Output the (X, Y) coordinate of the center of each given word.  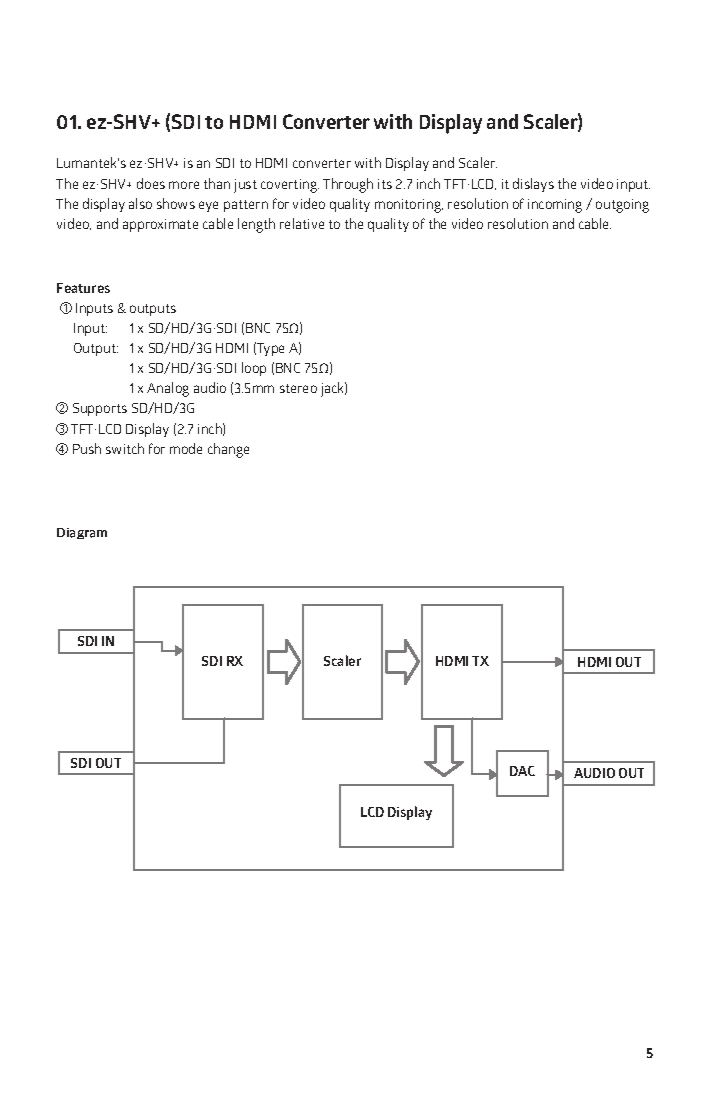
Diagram (82, 533)
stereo (298, 388)
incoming (555, 206)
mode (186, 448)
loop (254, 369)
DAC (522, 771)
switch (125, 448)
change (228, 450)
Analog (168, 389)
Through (348, 185)
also (140, 203)
